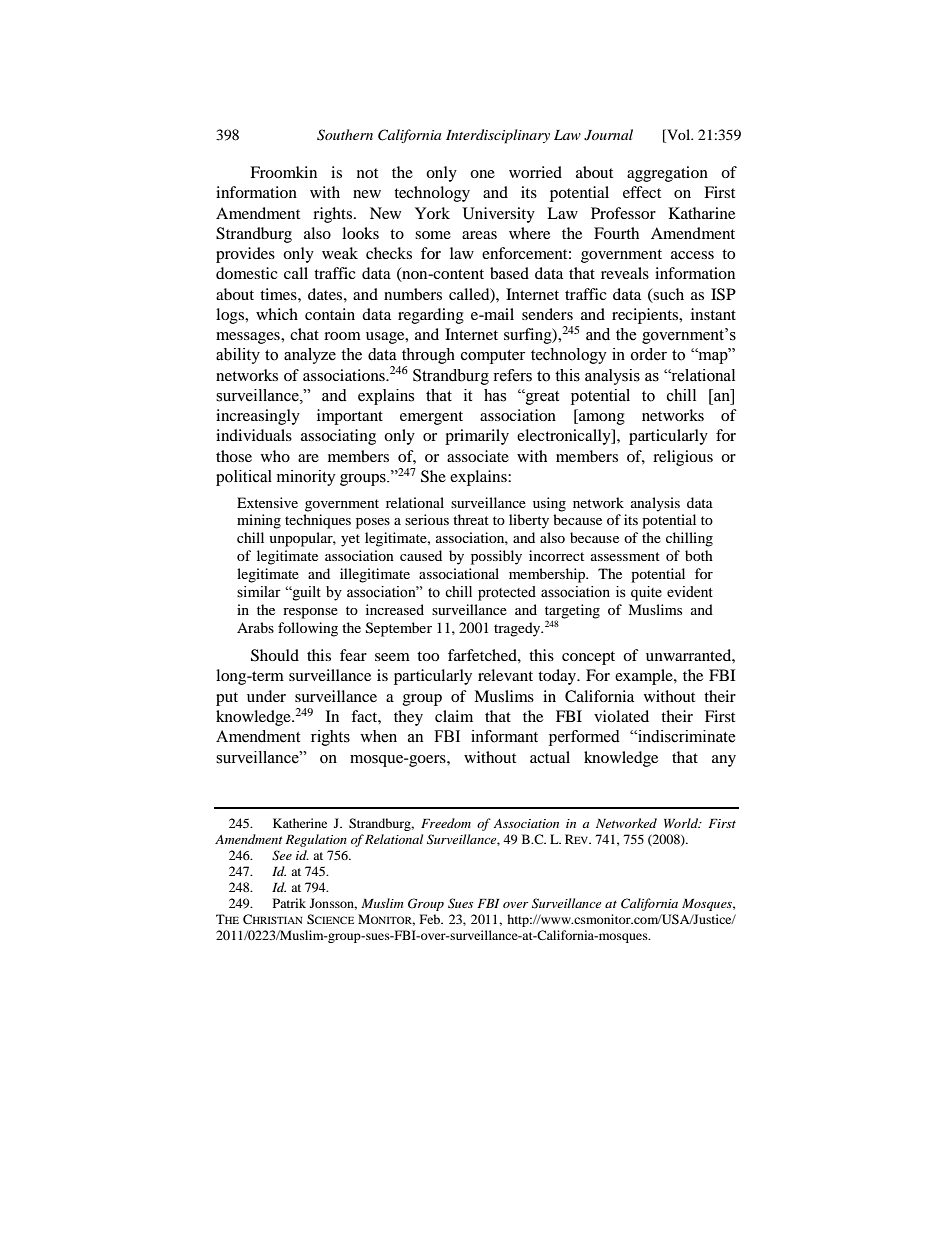  I want to click on both, so click(699, 555).
